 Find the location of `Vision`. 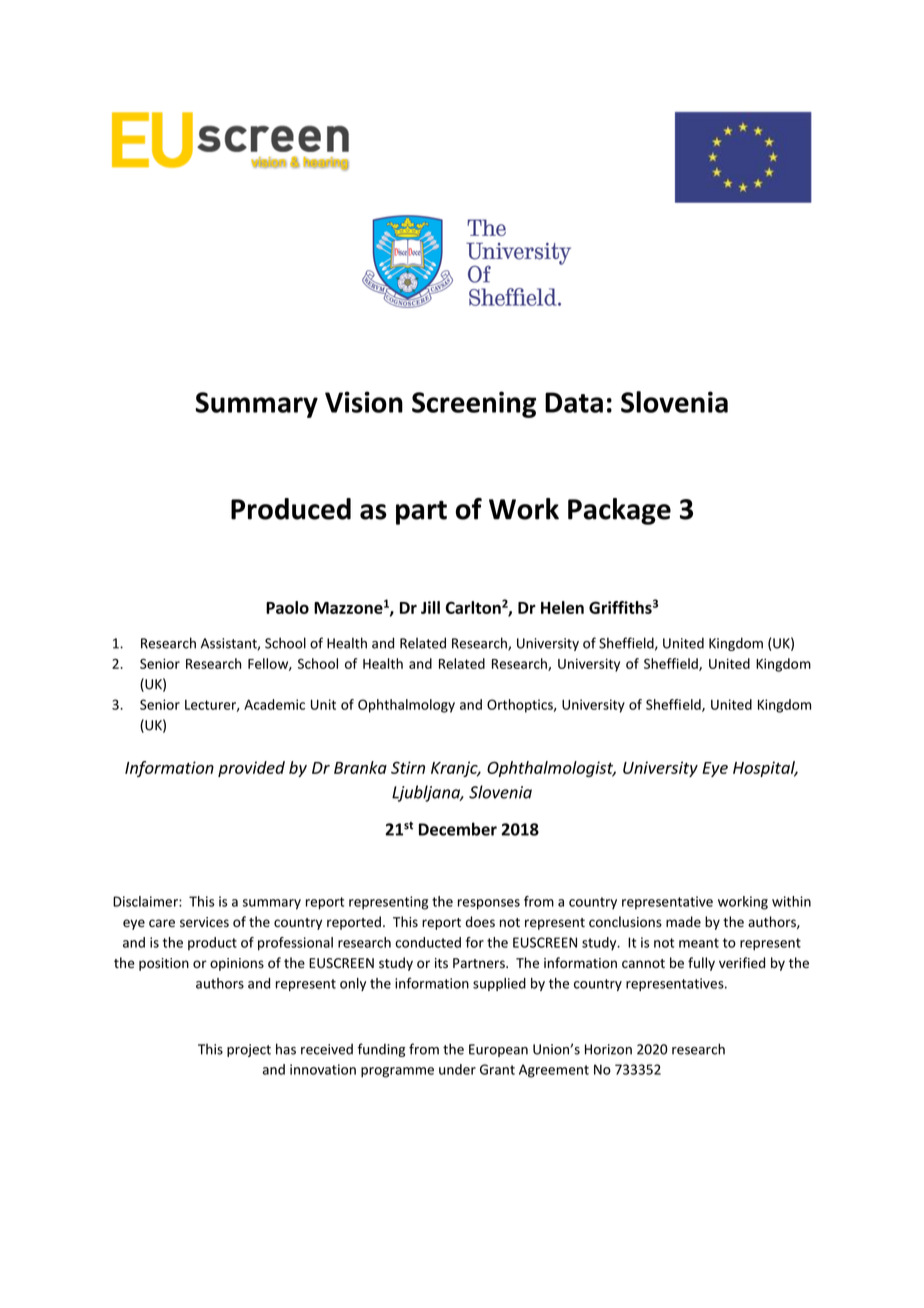

Vision is located at coordinates (364, 402).
